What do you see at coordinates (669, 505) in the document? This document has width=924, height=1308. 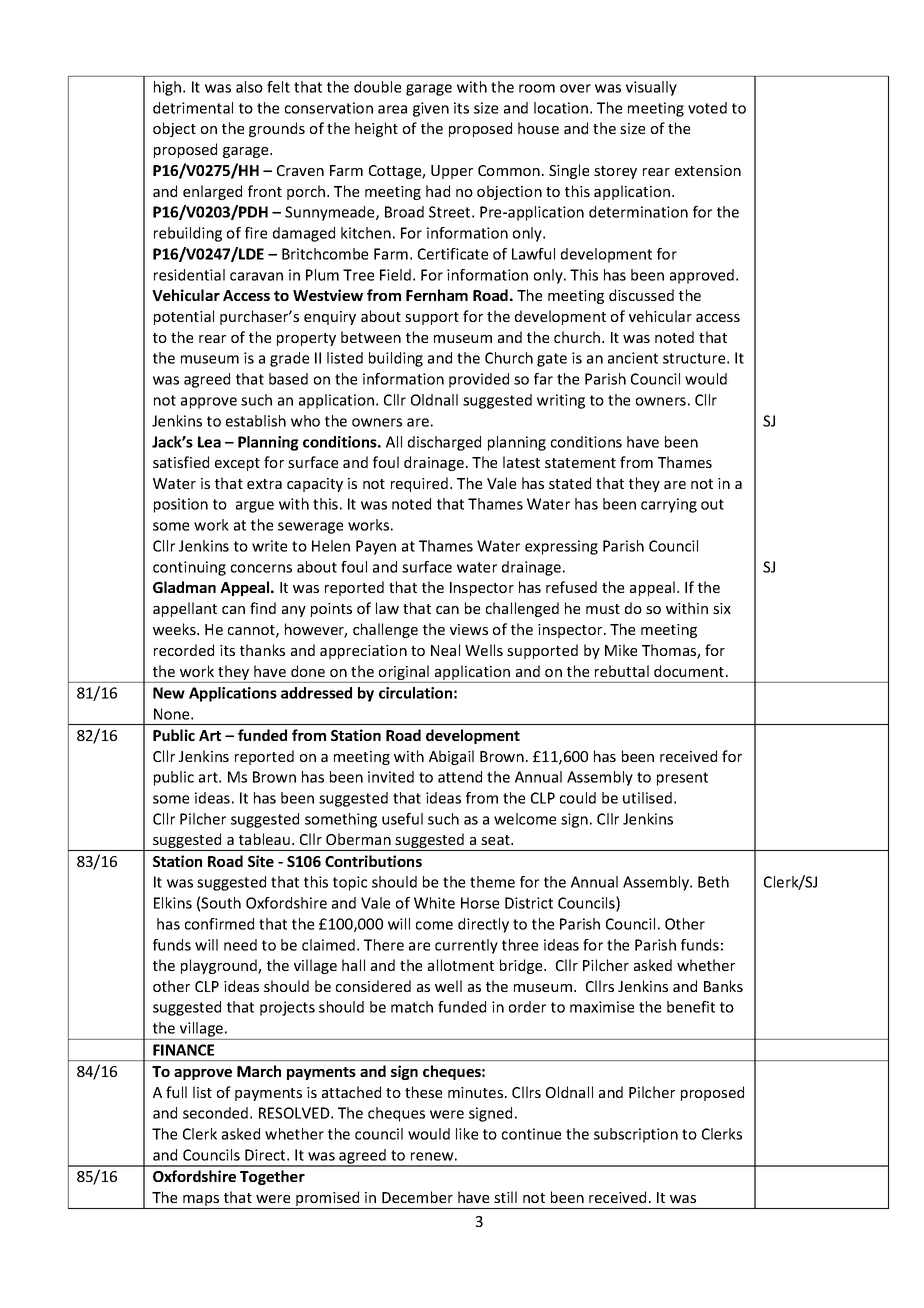 I see `carrying` at bounding box center [669, 505].
